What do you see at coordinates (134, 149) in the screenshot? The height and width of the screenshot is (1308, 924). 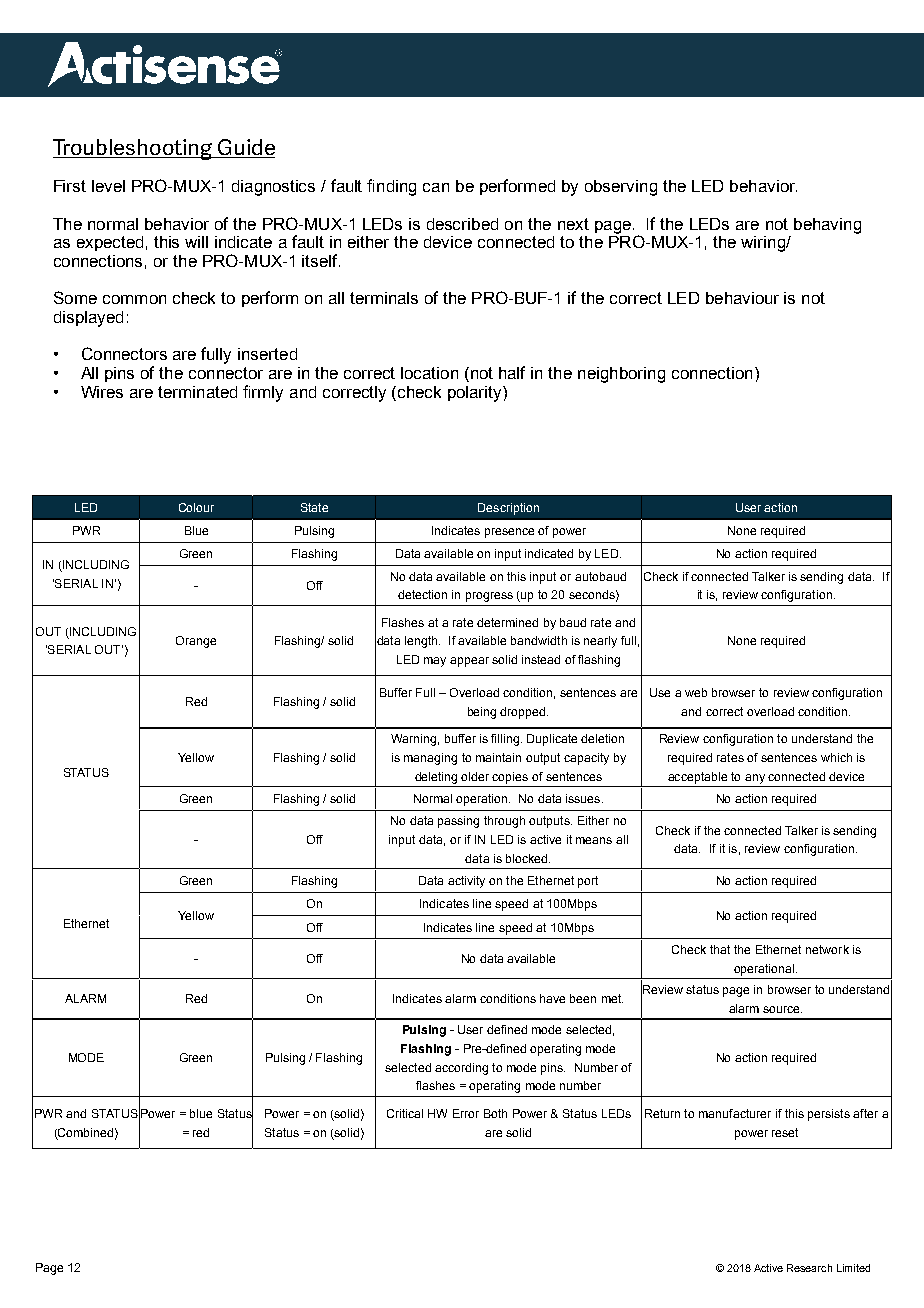 I see `Troubleshooting` at bounding box center [134, 149].
